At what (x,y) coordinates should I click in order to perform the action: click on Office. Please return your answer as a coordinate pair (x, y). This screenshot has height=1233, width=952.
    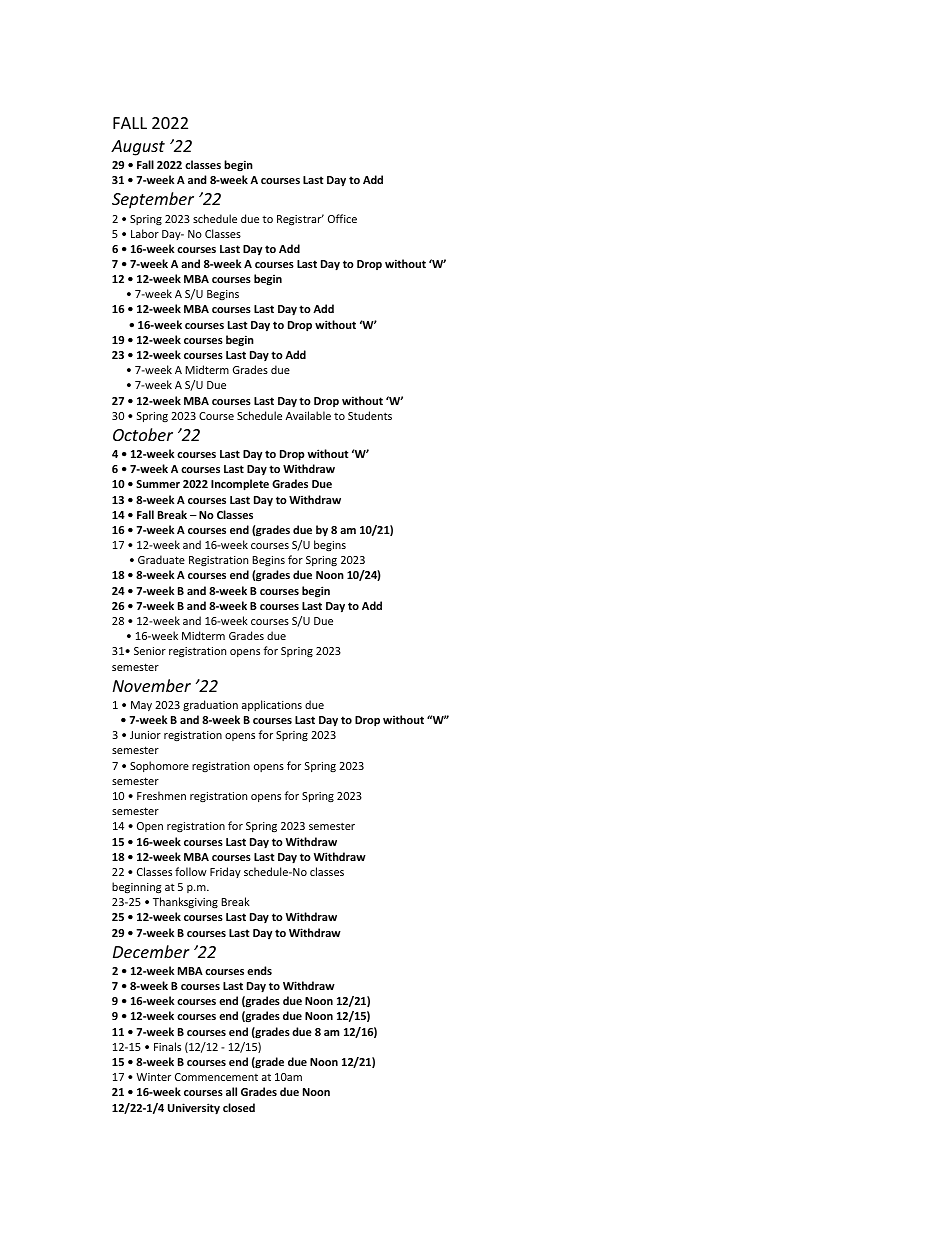
    Looking at the image, I should click on (342, 218).
